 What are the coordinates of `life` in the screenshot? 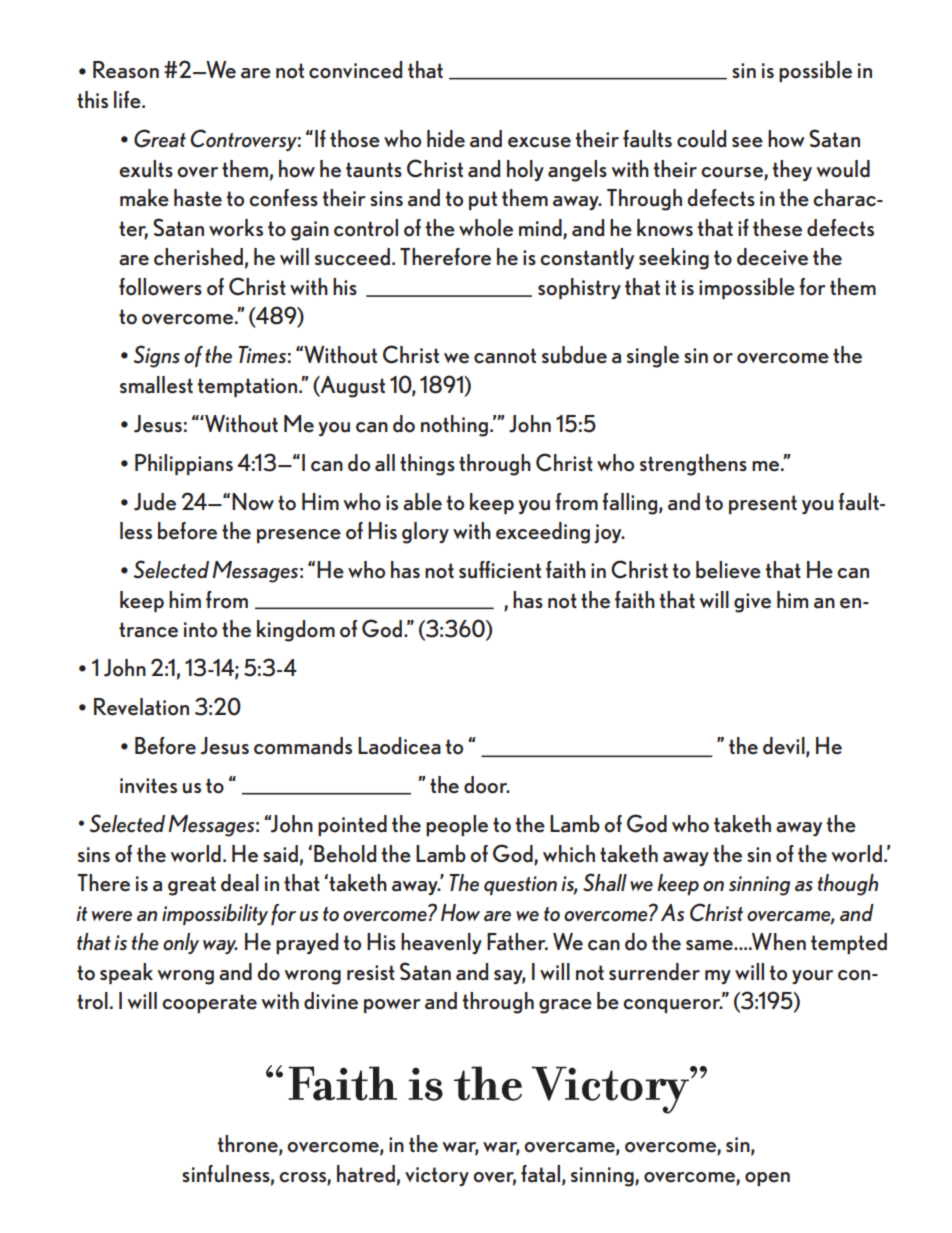 It's located at (128, 100).
